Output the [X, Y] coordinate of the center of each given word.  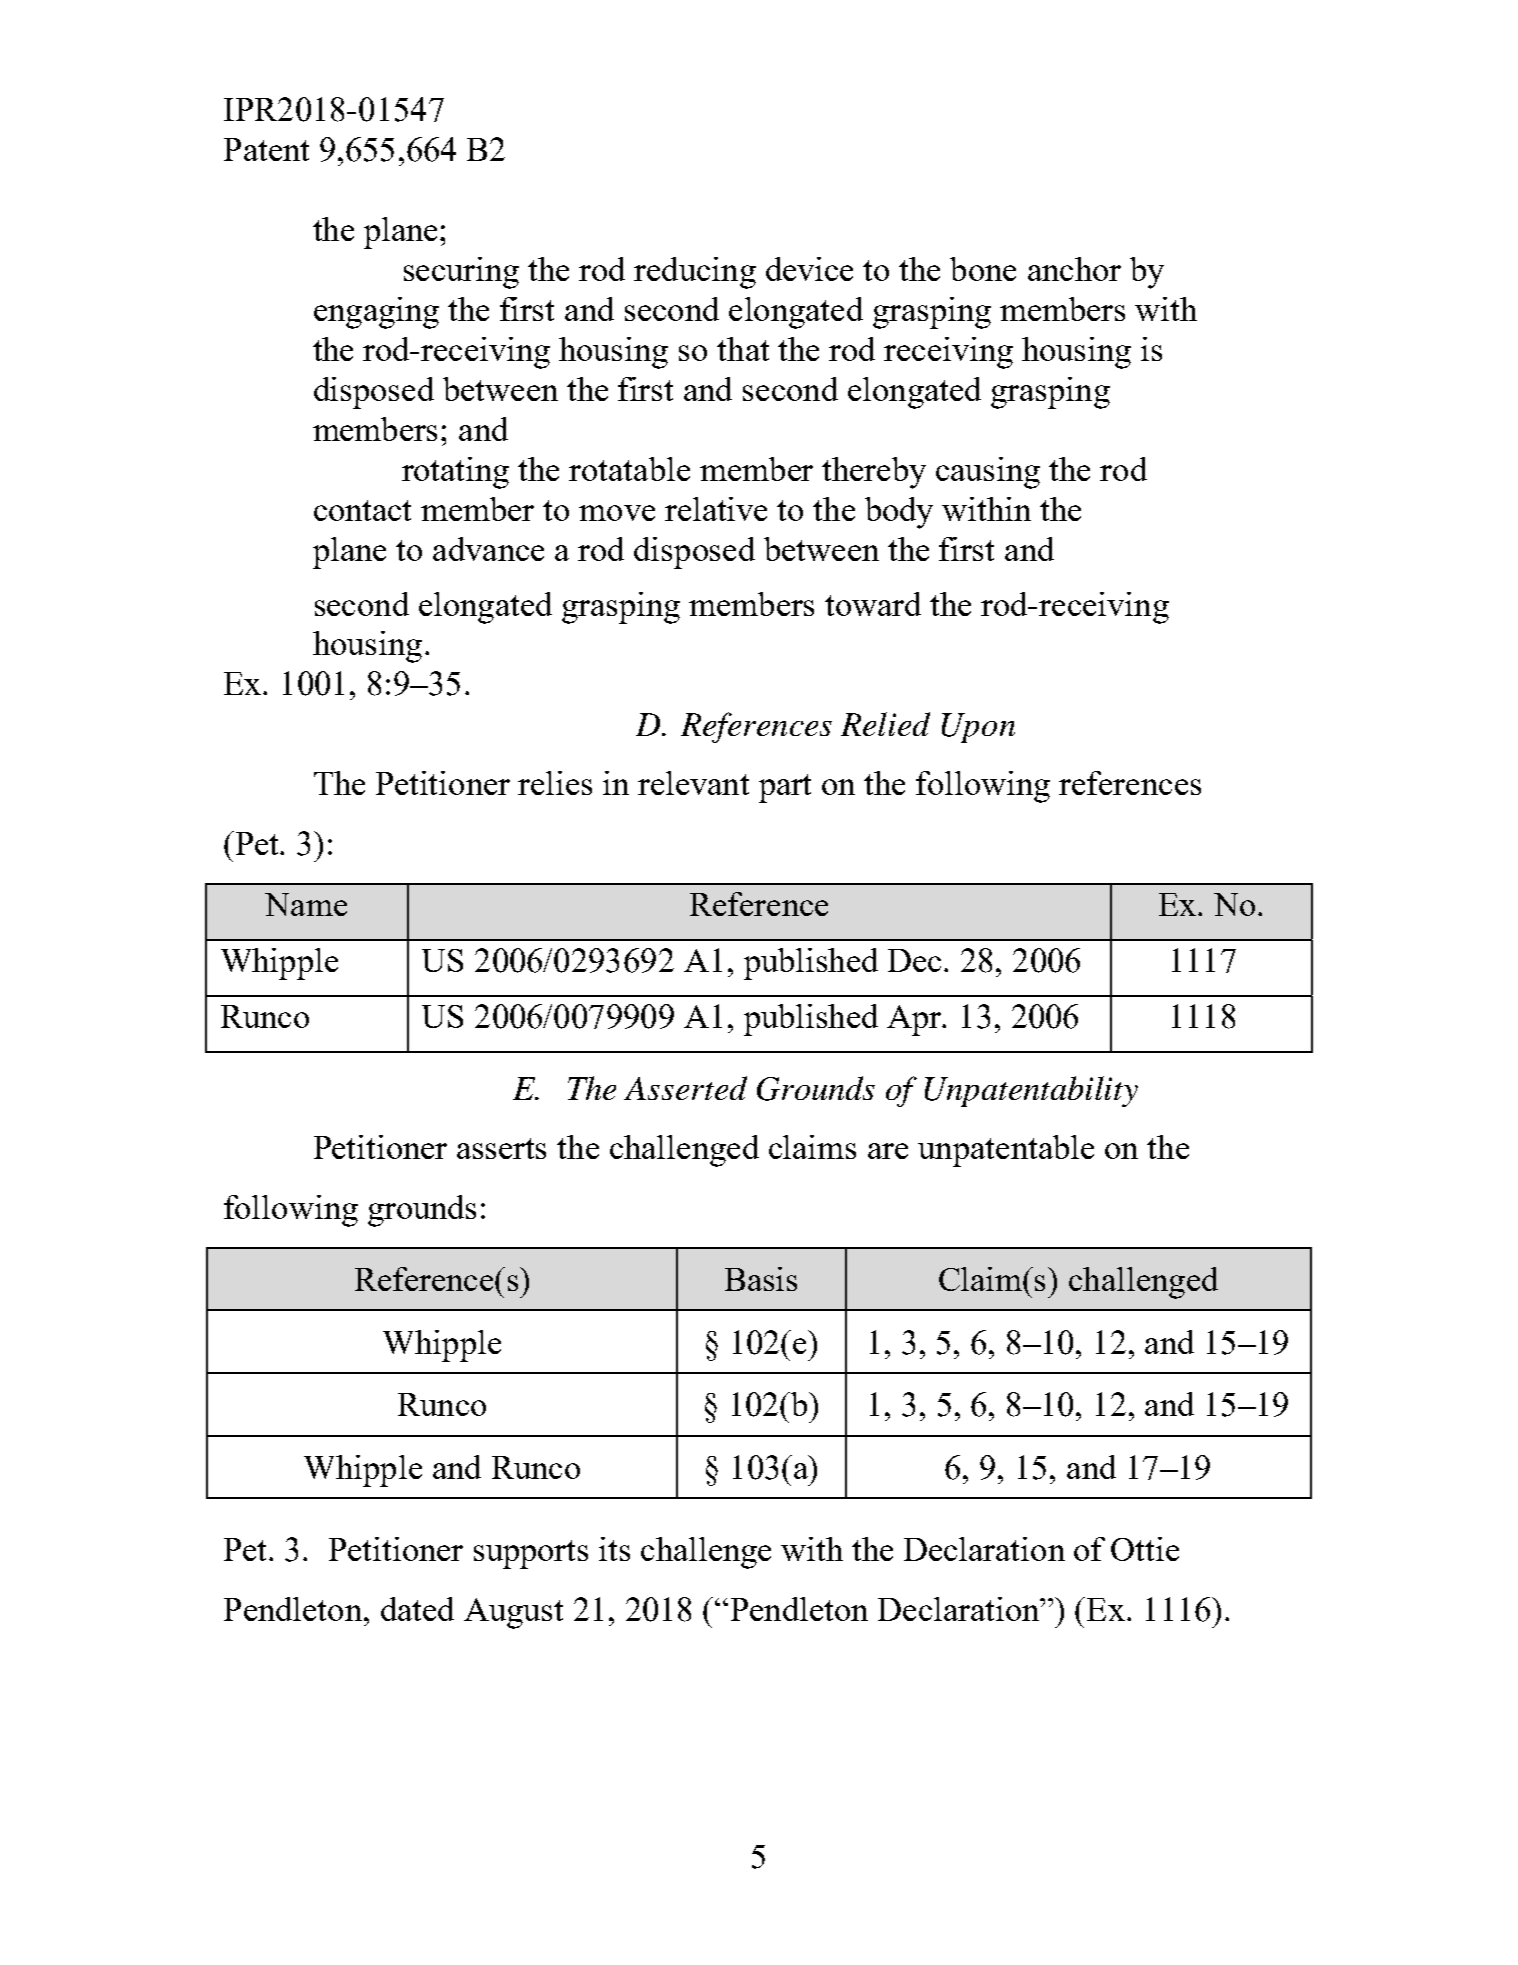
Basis [761, 1279]
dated [417, 1609]
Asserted [685, 1088]
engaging [376, 313]
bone [983, 269]
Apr [915, 1020]
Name [306, 904]
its [614, 1549]
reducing [695, 273]
